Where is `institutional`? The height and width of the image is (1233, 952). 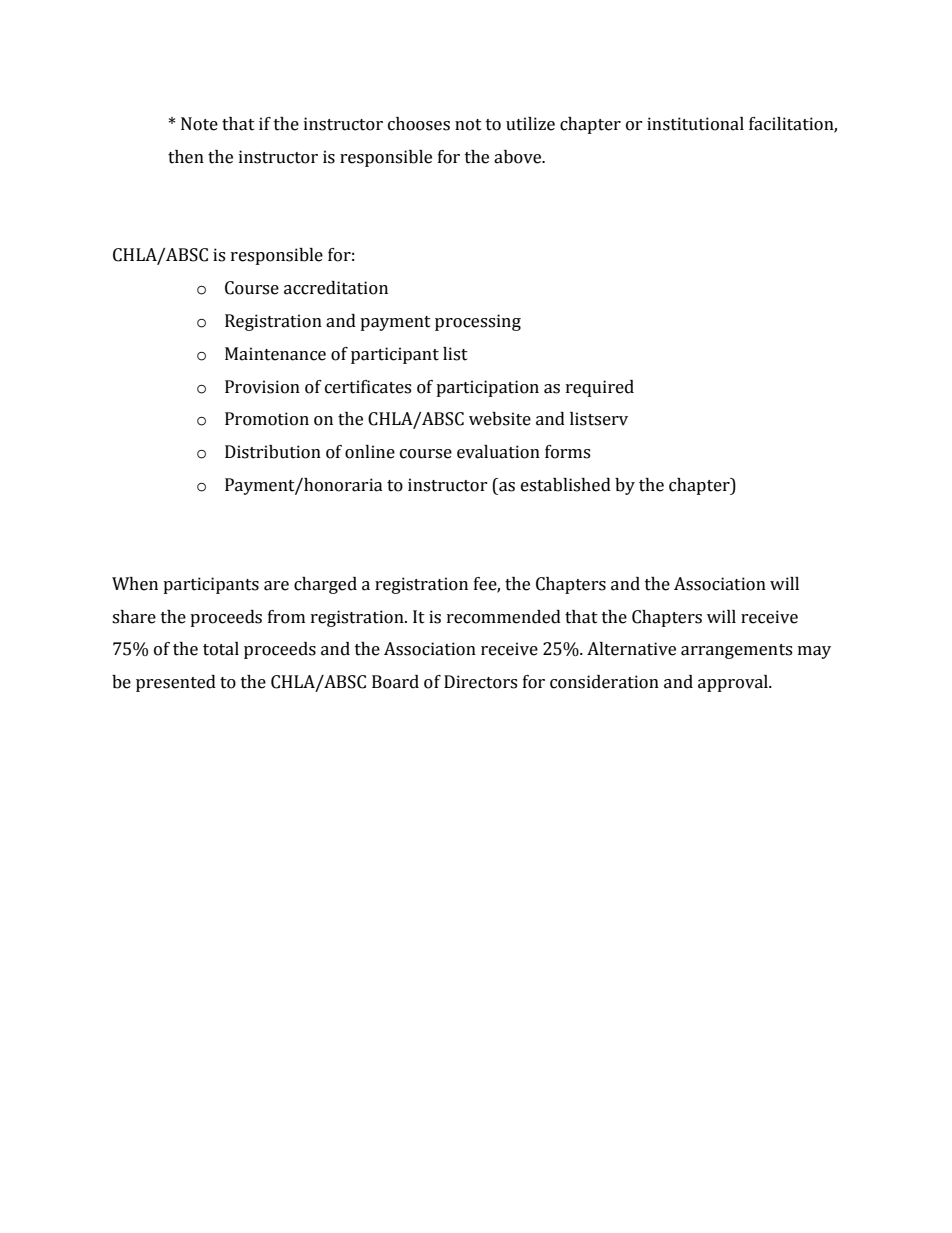 institutional is located at coordinates (695, 124).
